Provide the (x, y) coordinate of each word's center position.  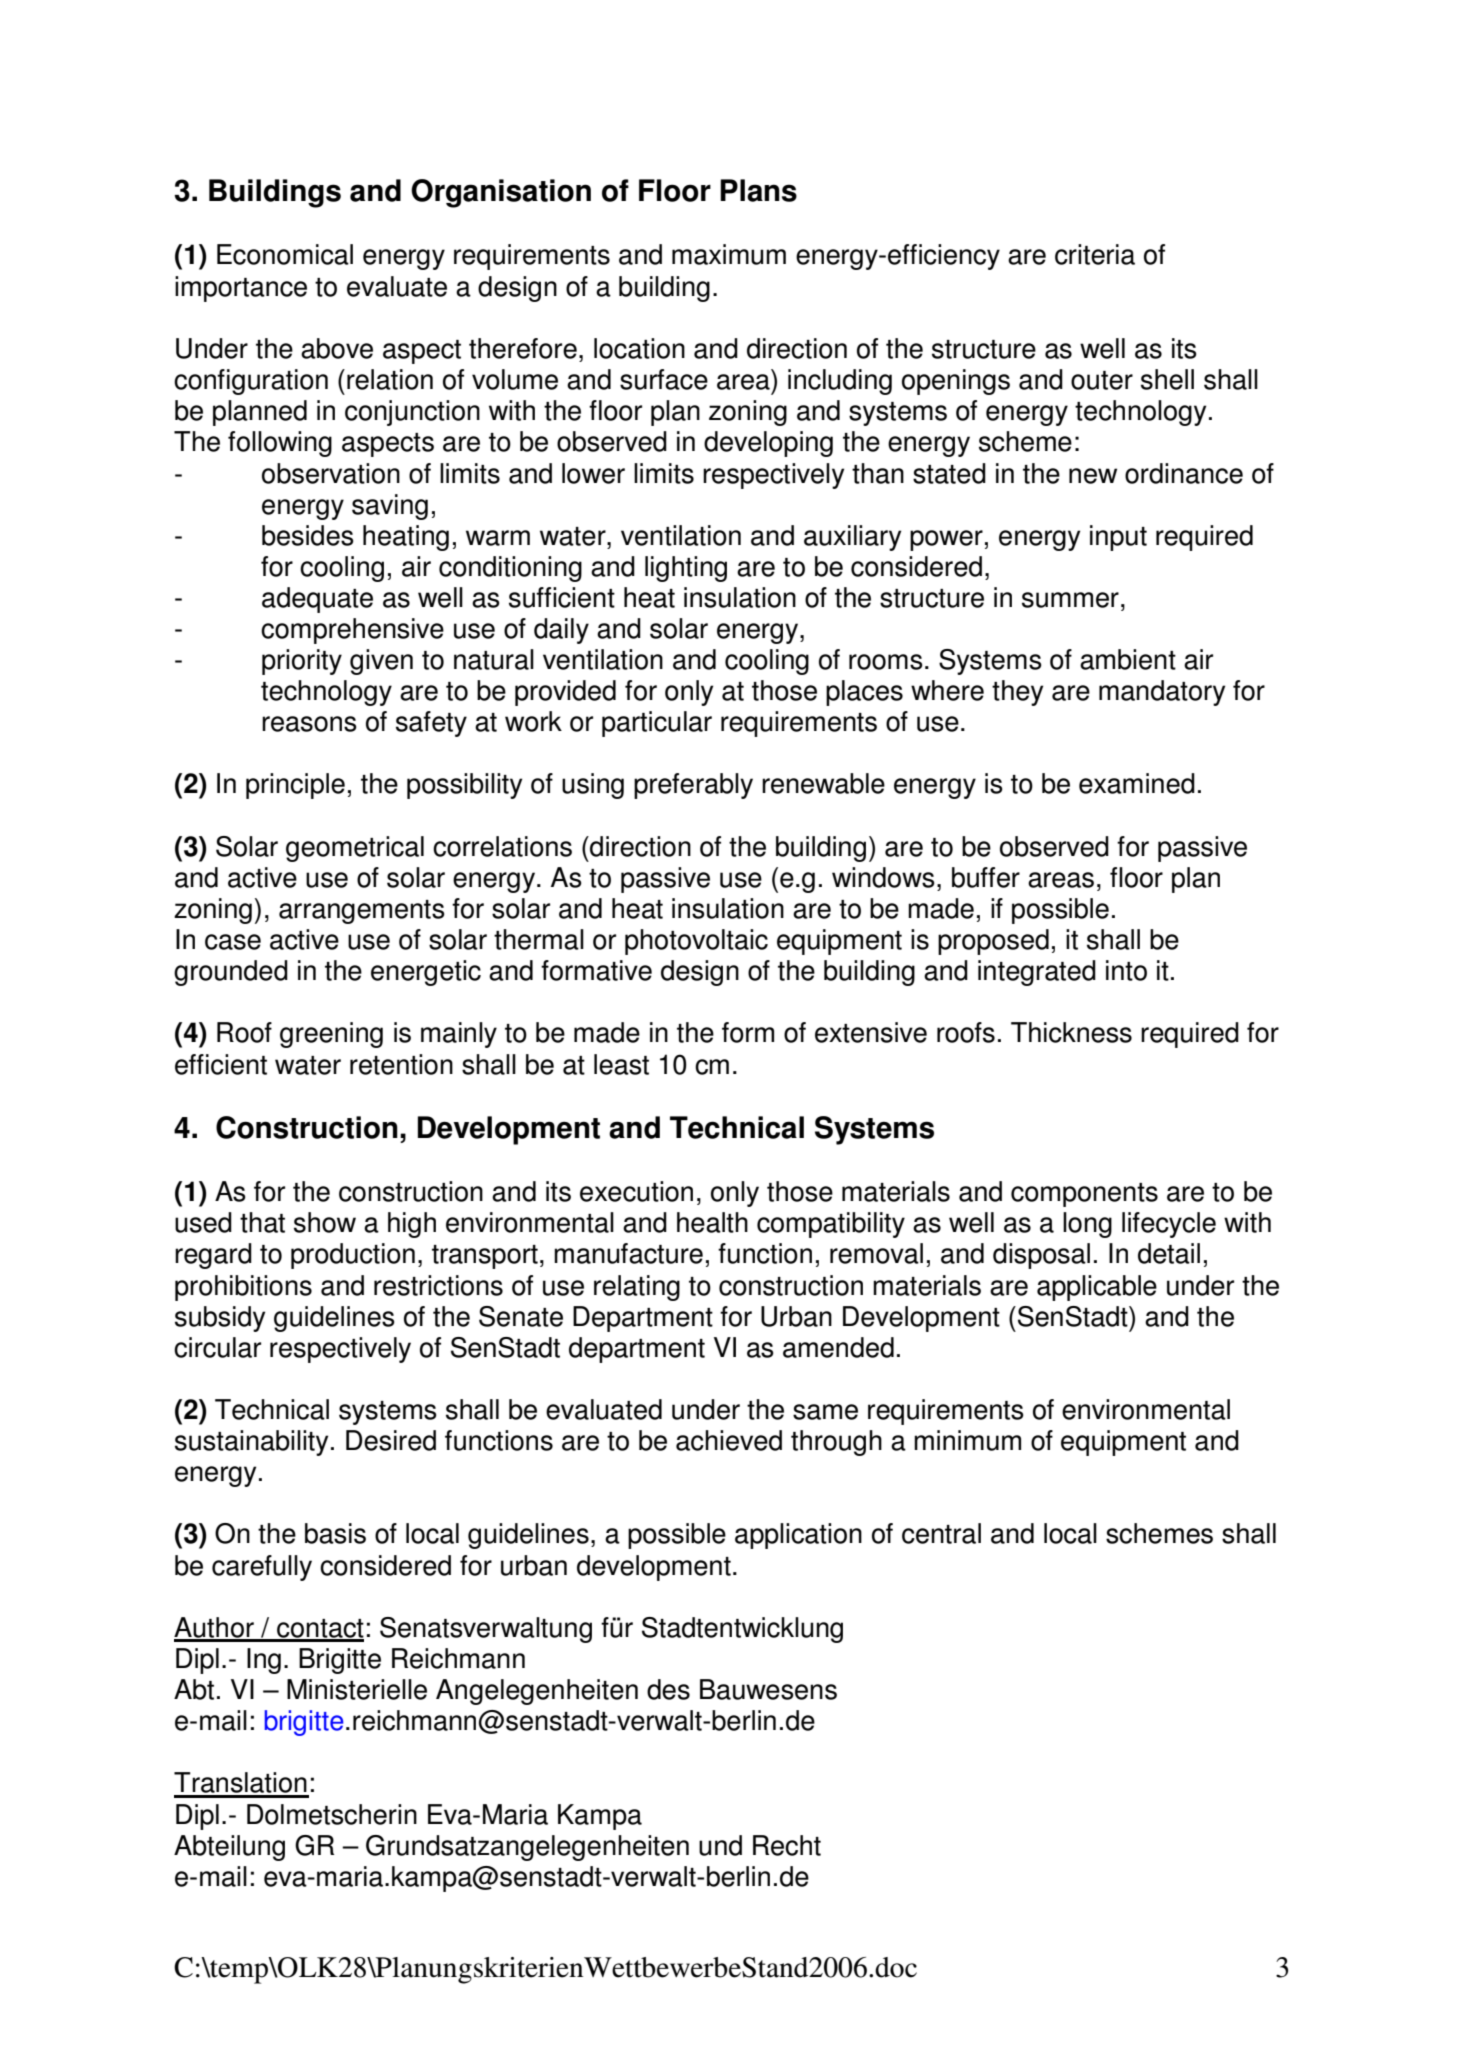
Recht (787, 1845)
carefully (262, 1568)
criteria (1095, 254)
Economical (285, 254)
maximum (729, 254)
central (941, 1533)
